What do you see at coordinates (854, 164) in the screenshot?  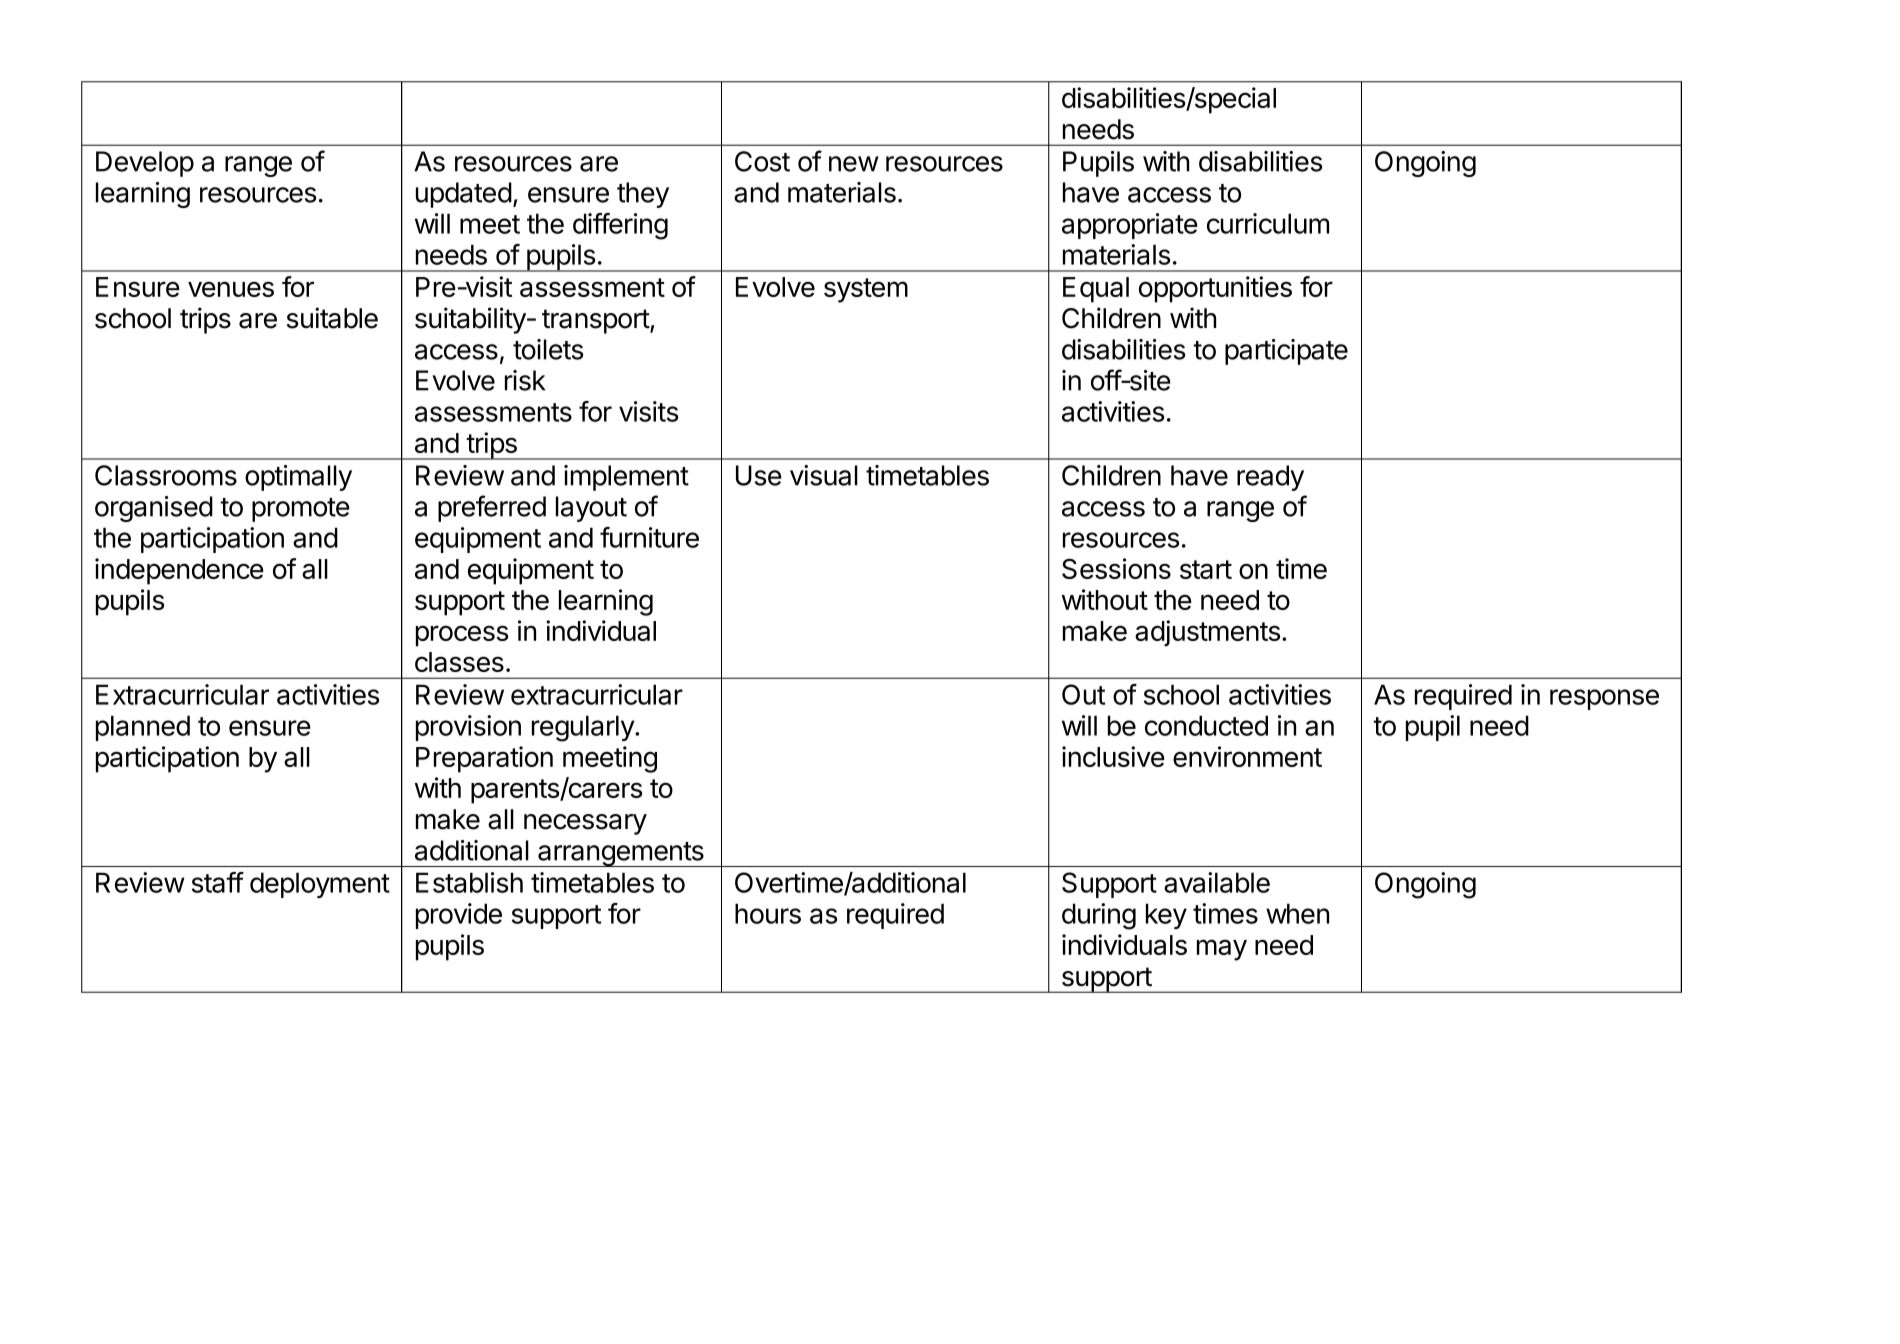 I see `new` at bounding box center [854, 164].
